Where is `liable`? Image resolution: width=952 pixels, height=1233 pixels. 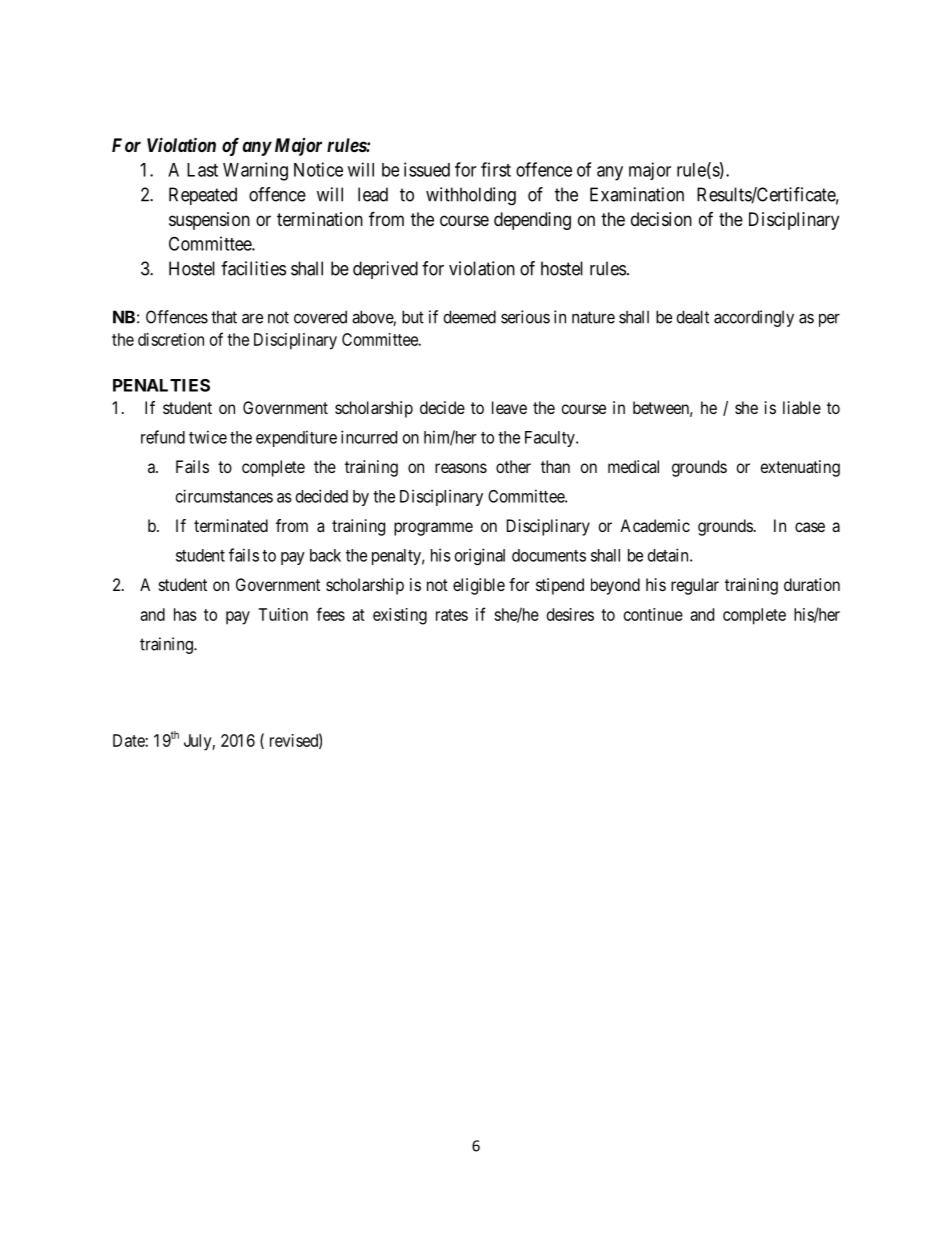
liable is located at coordinates (802, 407).
